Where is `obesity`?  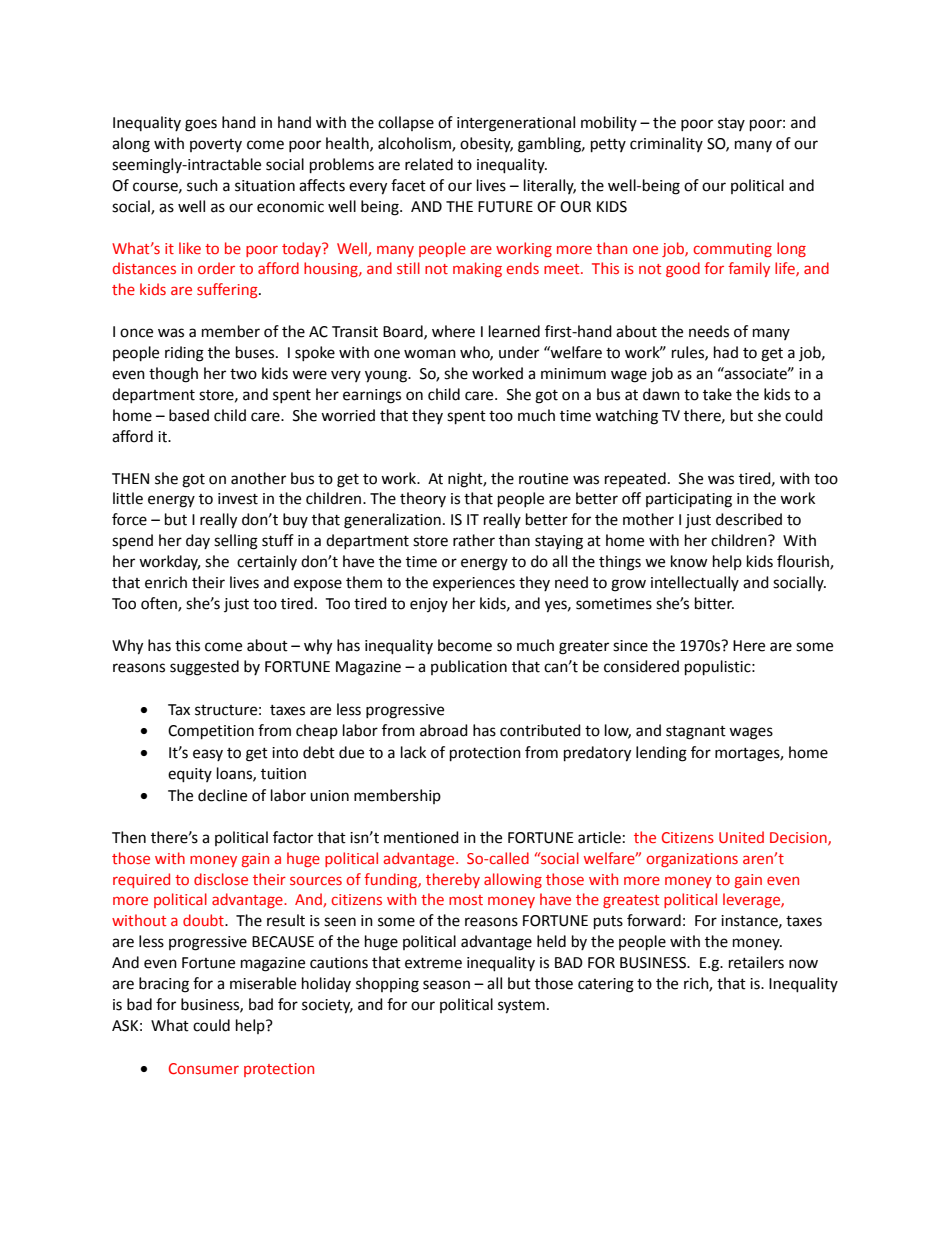
obesity is located at coordinates (486, 144).
